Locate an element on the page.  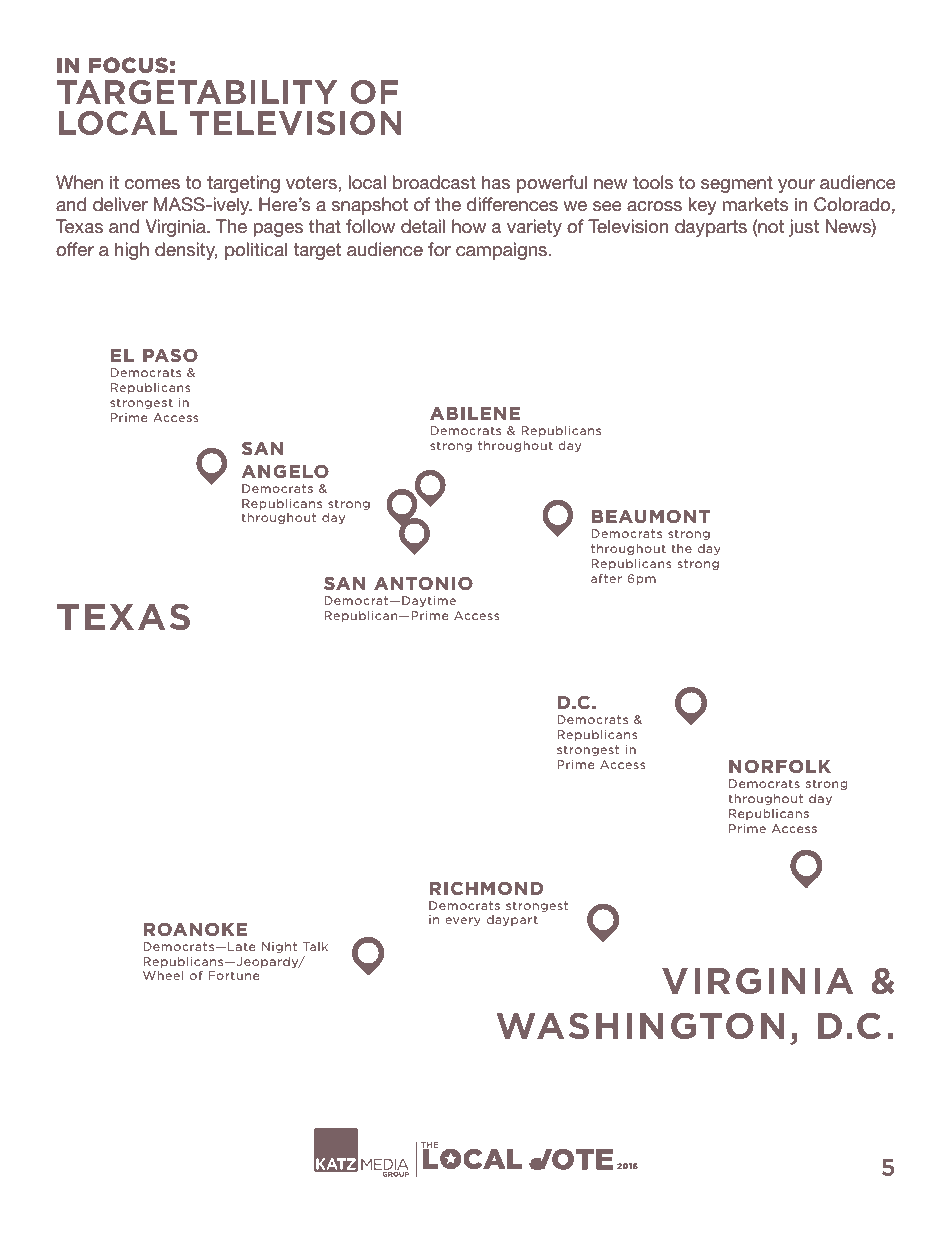
PASO is located at coordinates (170, 355).
